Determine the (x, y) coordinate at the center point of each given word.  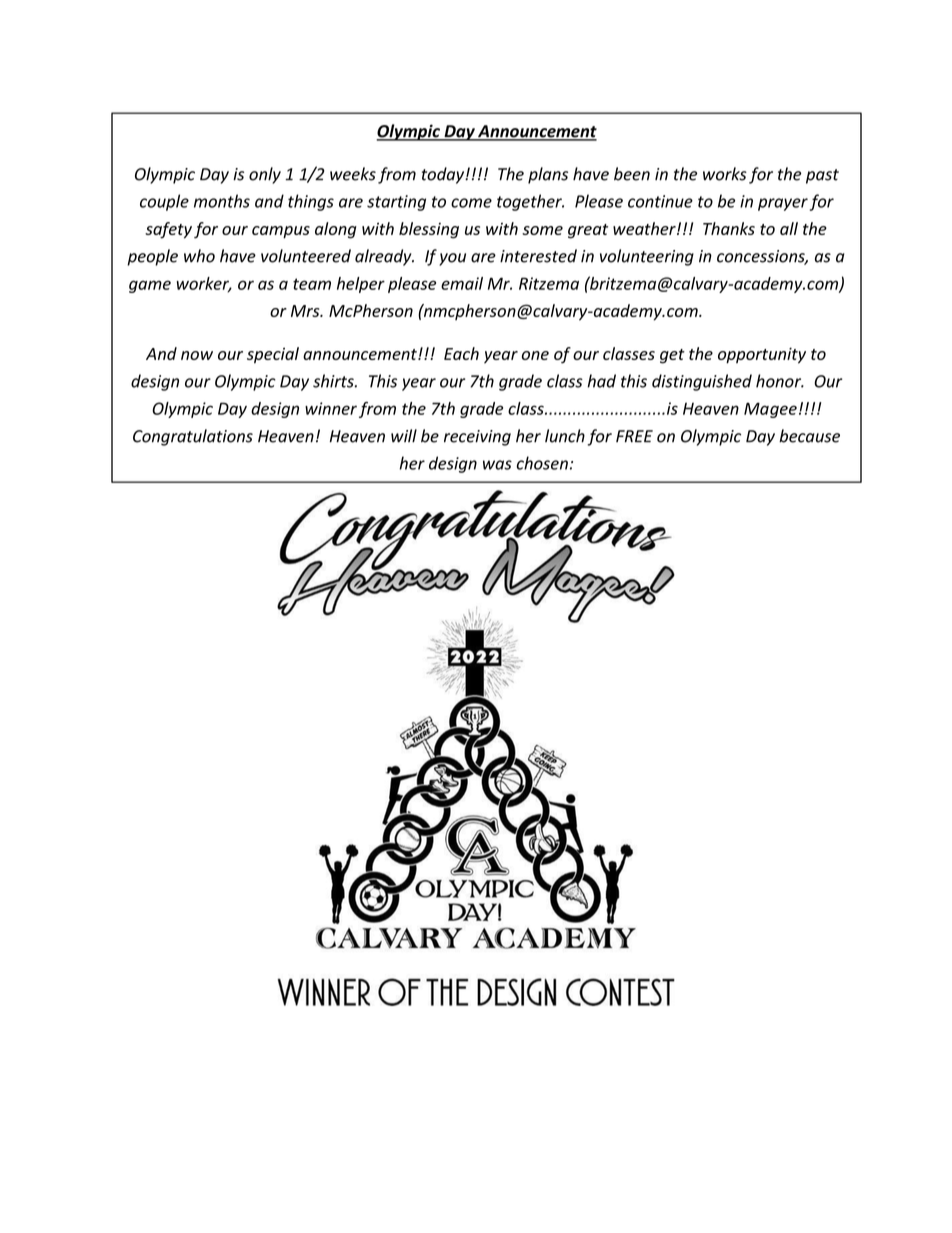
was (497, 465)
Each (461, 353)
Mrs (306, 311)
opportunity (762, 355)
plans (548, 175)
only (265, 175)
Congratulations (193, 437)
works (725, 174)
